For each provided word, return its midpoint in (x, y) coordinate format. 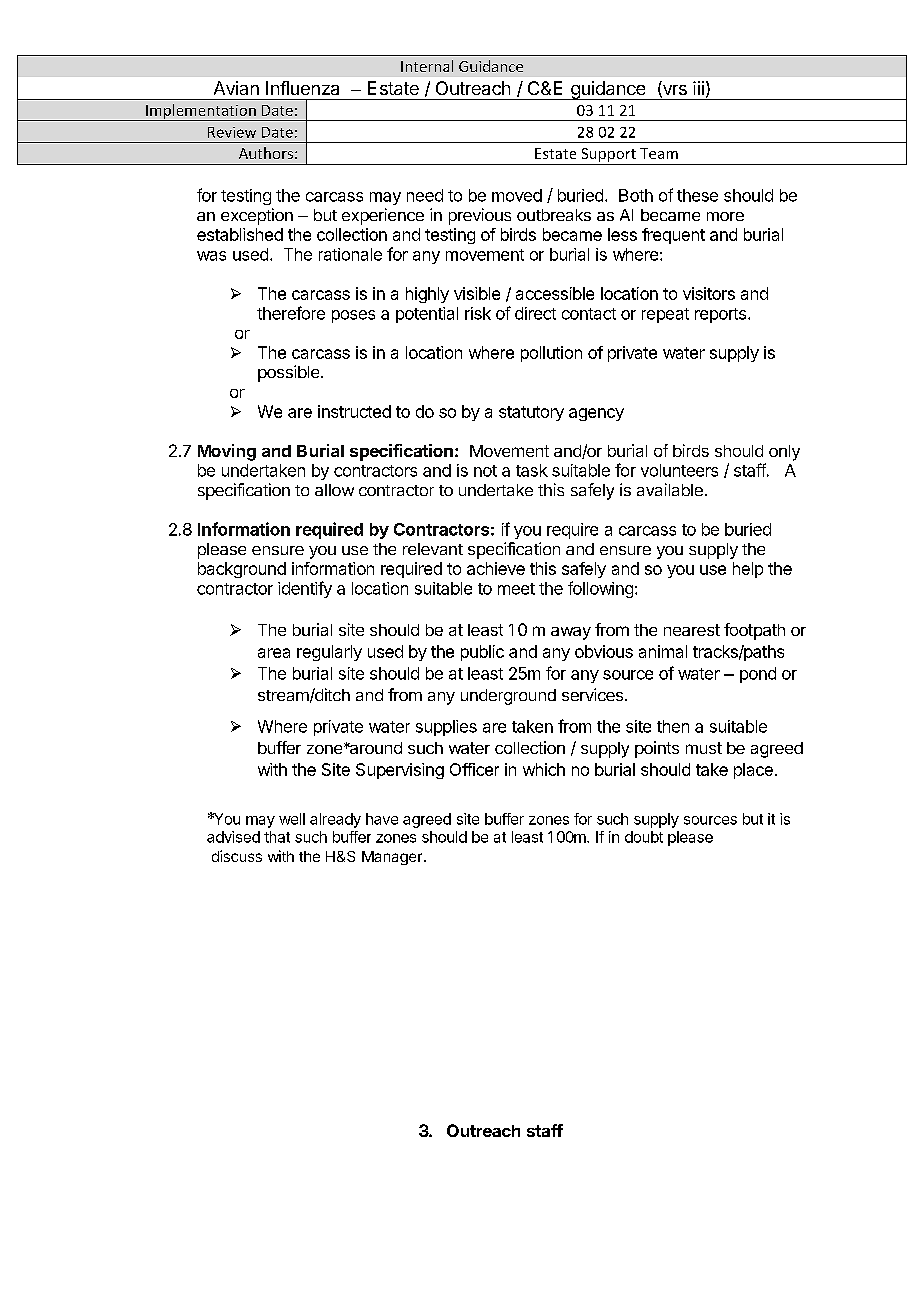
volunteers (679, 470)
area (274, 653)
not (485, 471)
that (277, 837)
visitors (709, 293)
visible (477, 293)
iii (698, 88)
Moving (227, 452)
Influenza (302, 88)
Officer (474, 769)
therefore (291, 313)
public (482, 653)
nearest (692, 630)
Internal (427, 66)
